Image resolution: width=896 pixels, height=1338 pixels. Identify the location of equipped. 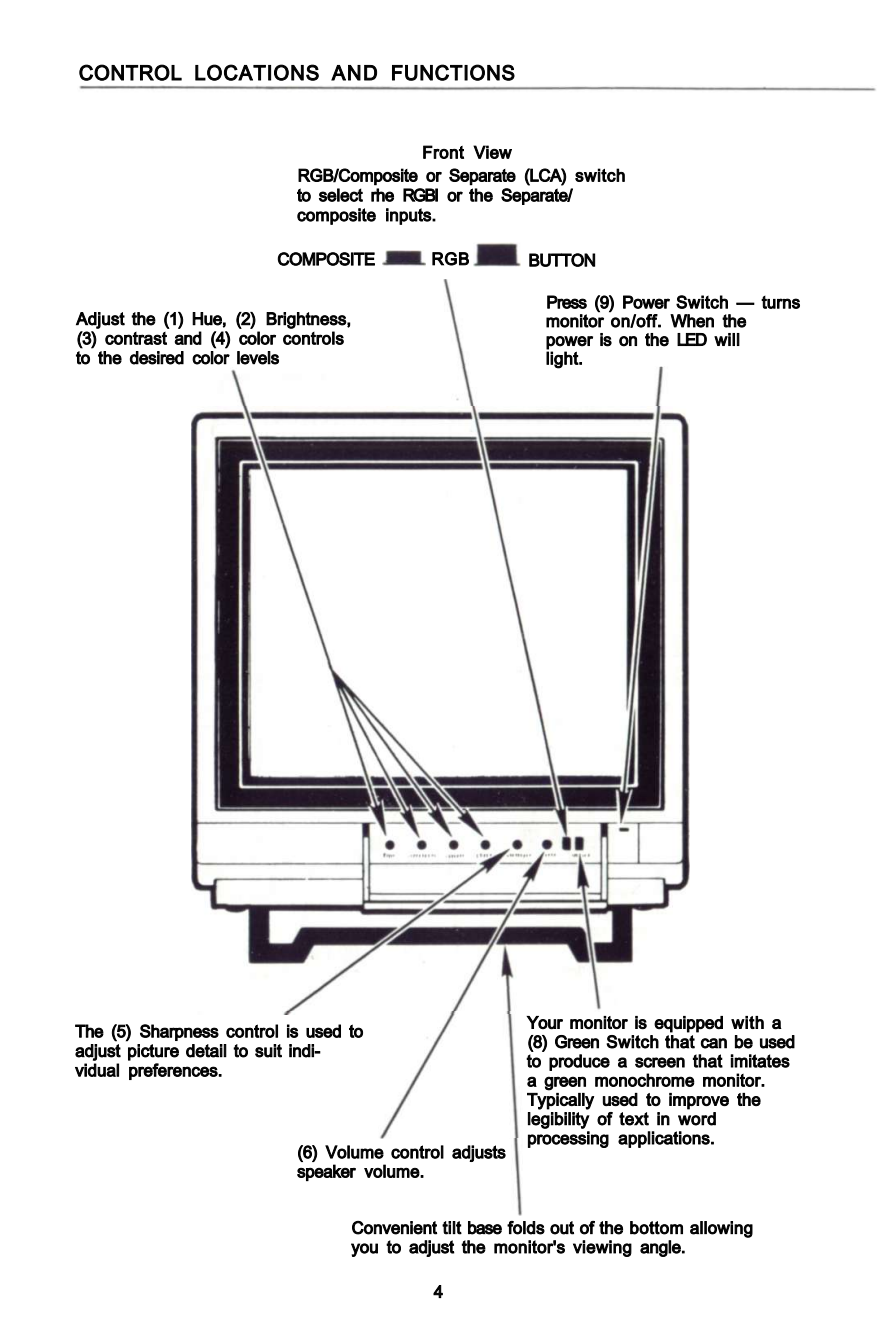
(688, 1024).
